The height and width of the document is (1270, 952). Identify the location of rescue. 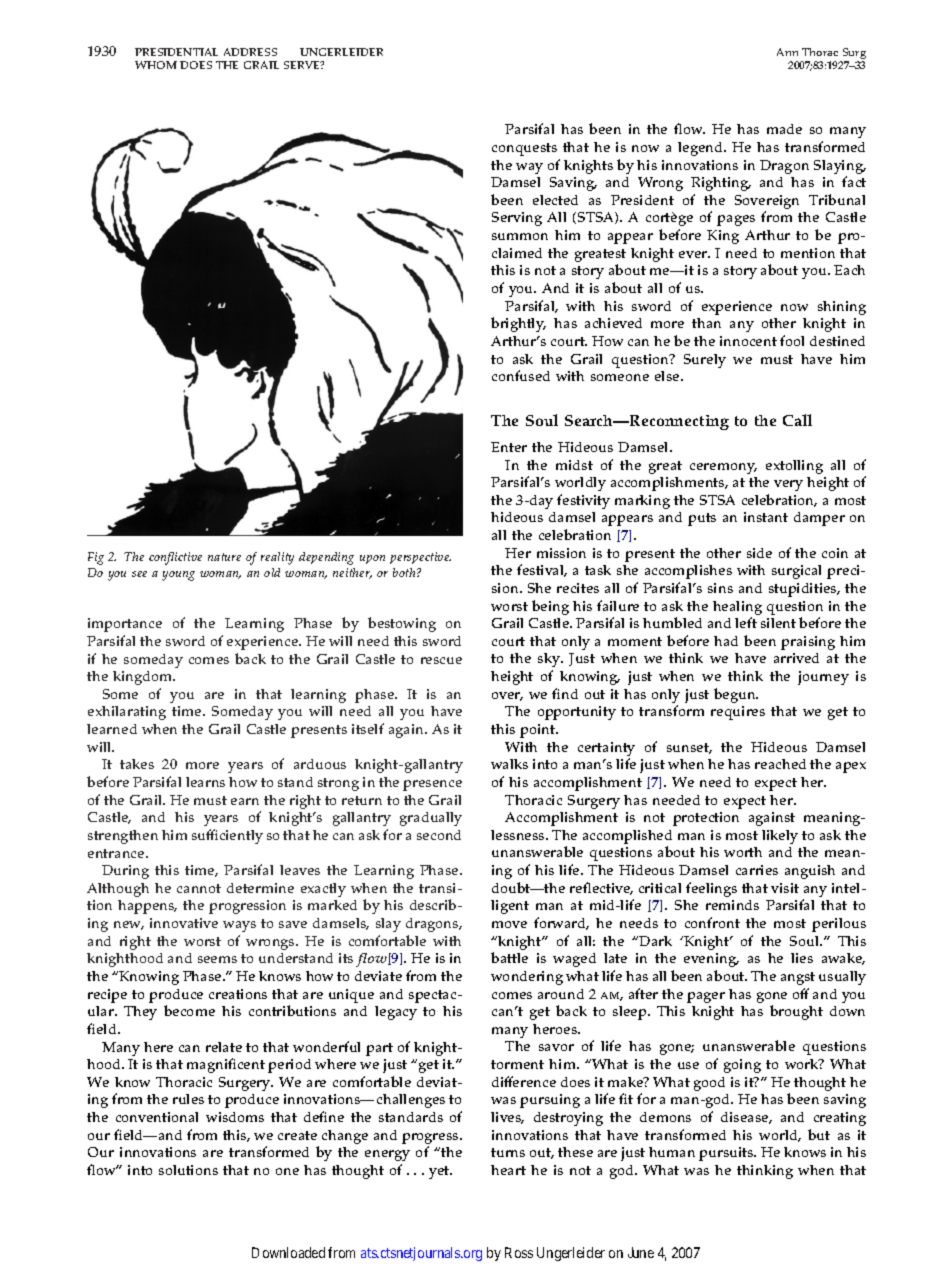
(441, 660).
